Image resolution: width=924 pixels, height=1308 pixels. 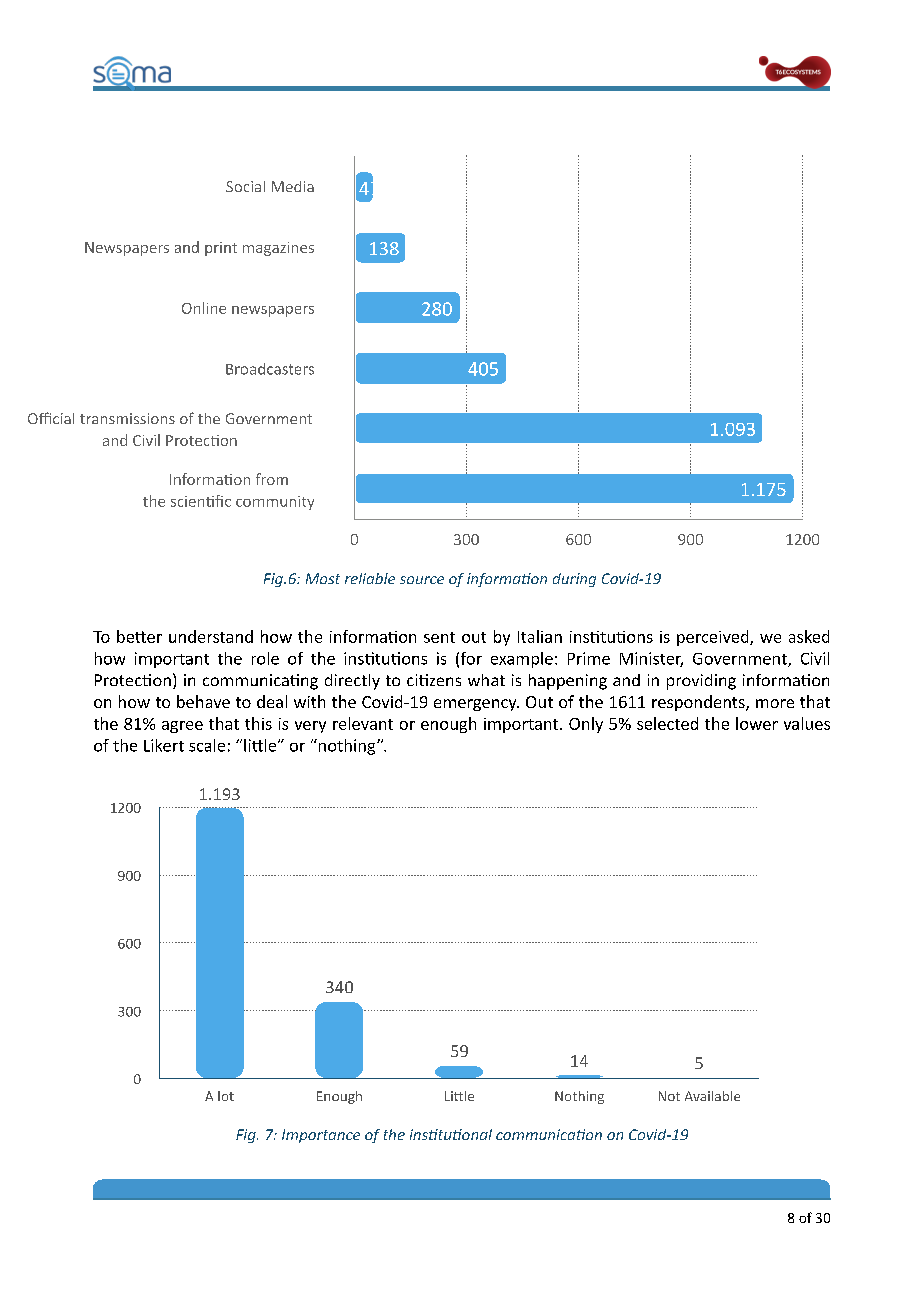 What do you see at coordinates (211, 636) in the screenshot?
I see `understand` at bounding box center [211, 636].
